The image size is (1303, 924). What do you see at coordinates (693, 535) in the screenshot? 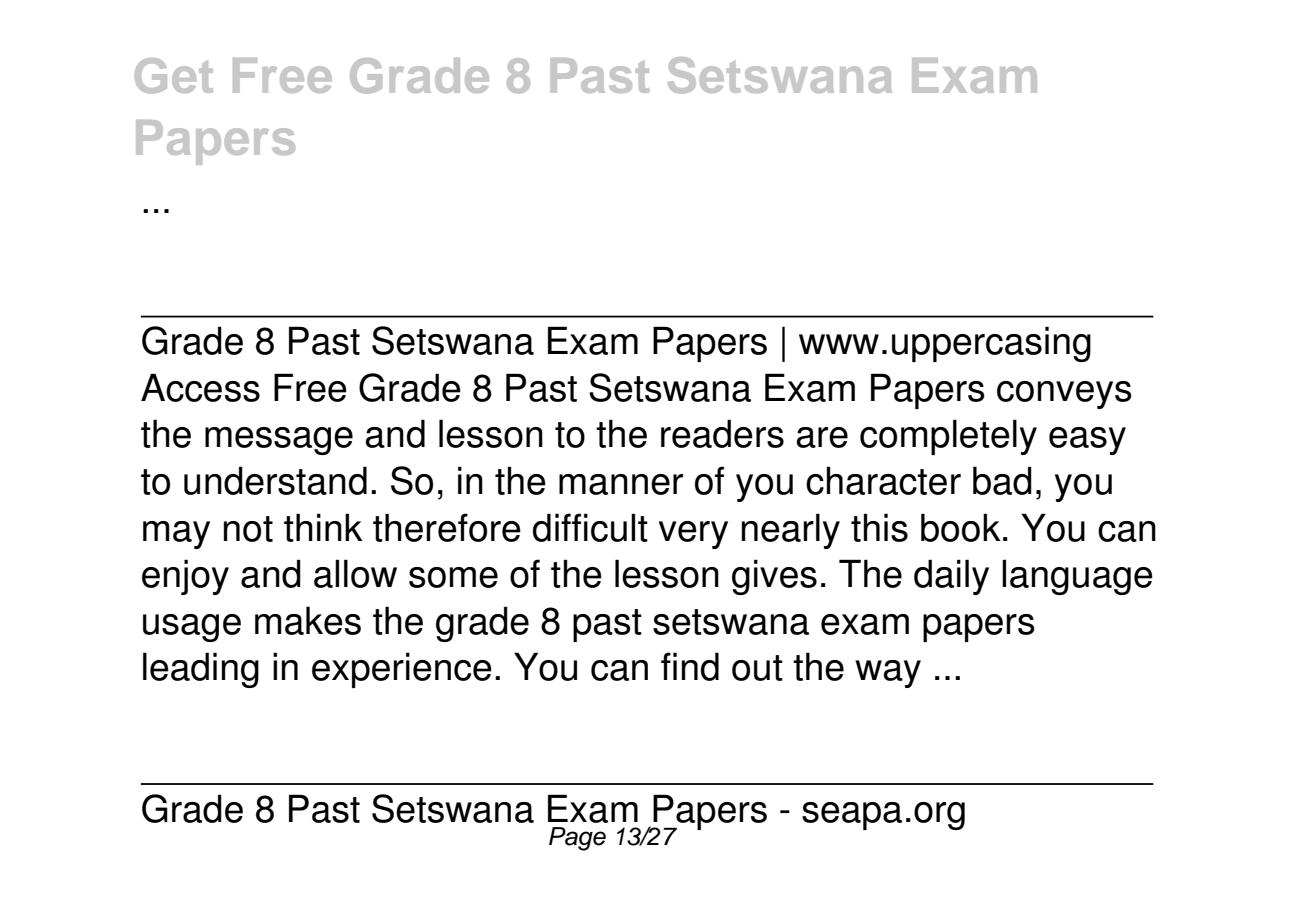
I see `very` at bounding box center [693, 535].
